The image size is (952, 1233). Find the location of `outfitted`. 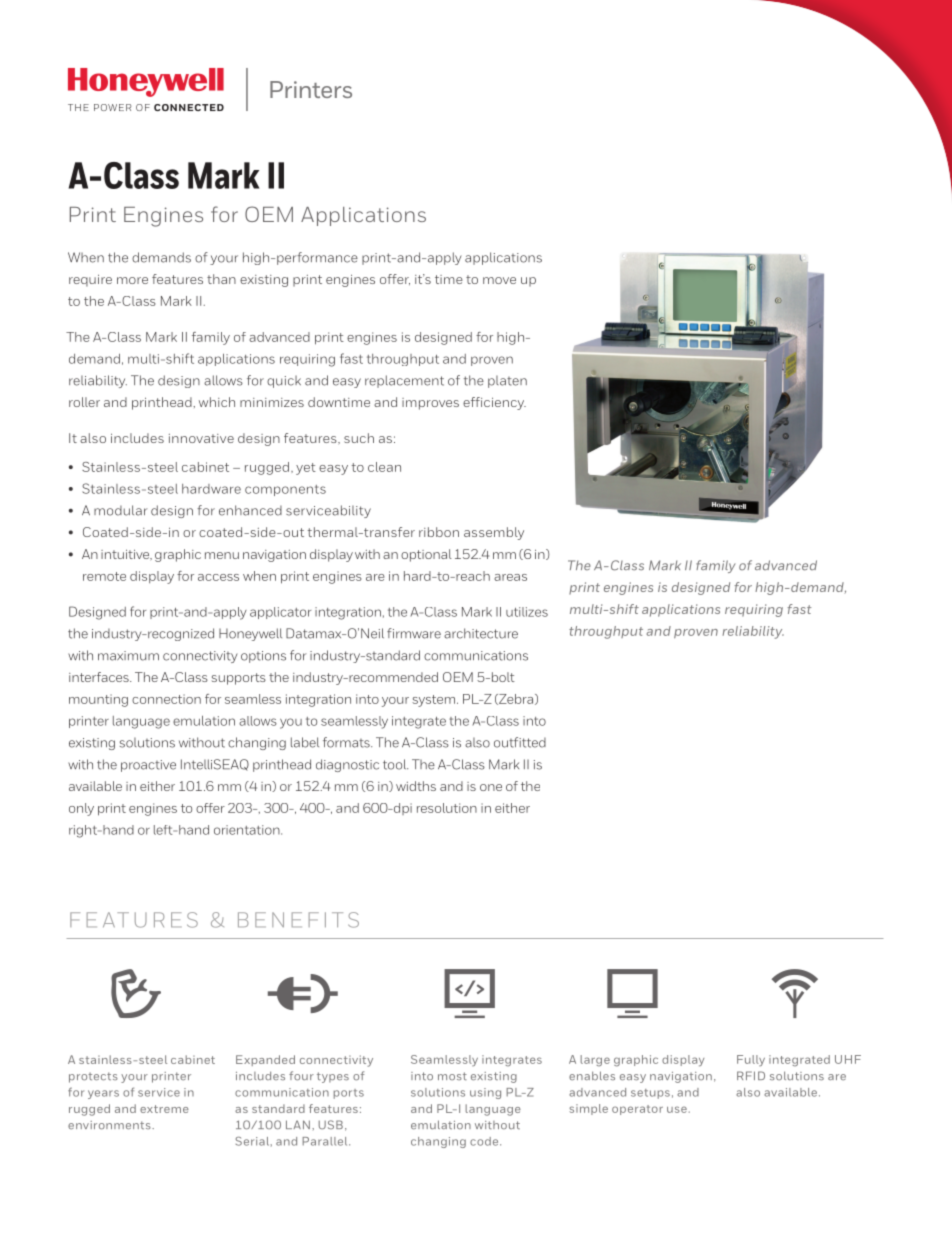

outfitted is located at coordinates (520, 742).
